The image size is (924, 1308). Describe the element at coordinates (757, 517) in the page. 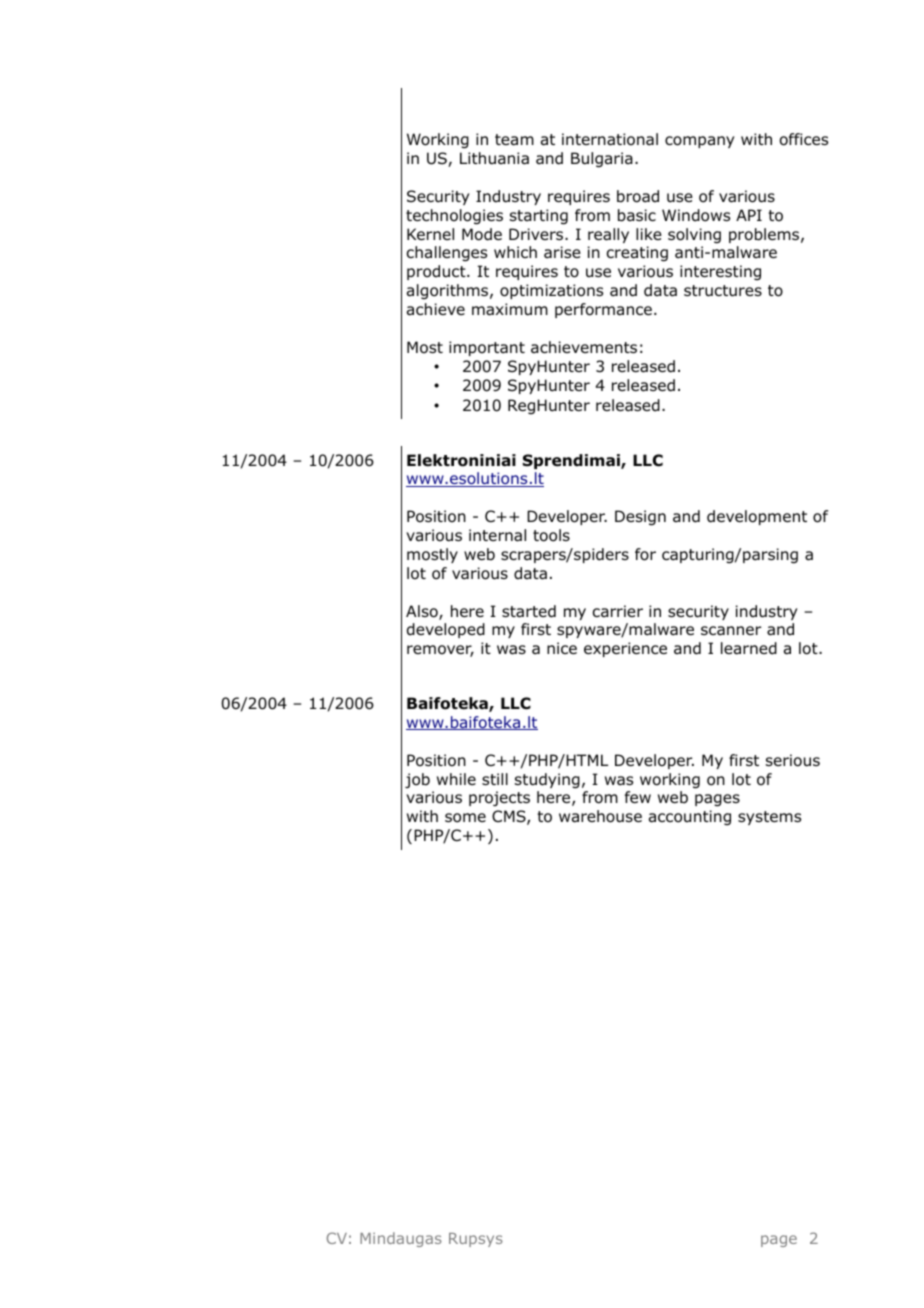

I see `development` at that location.
